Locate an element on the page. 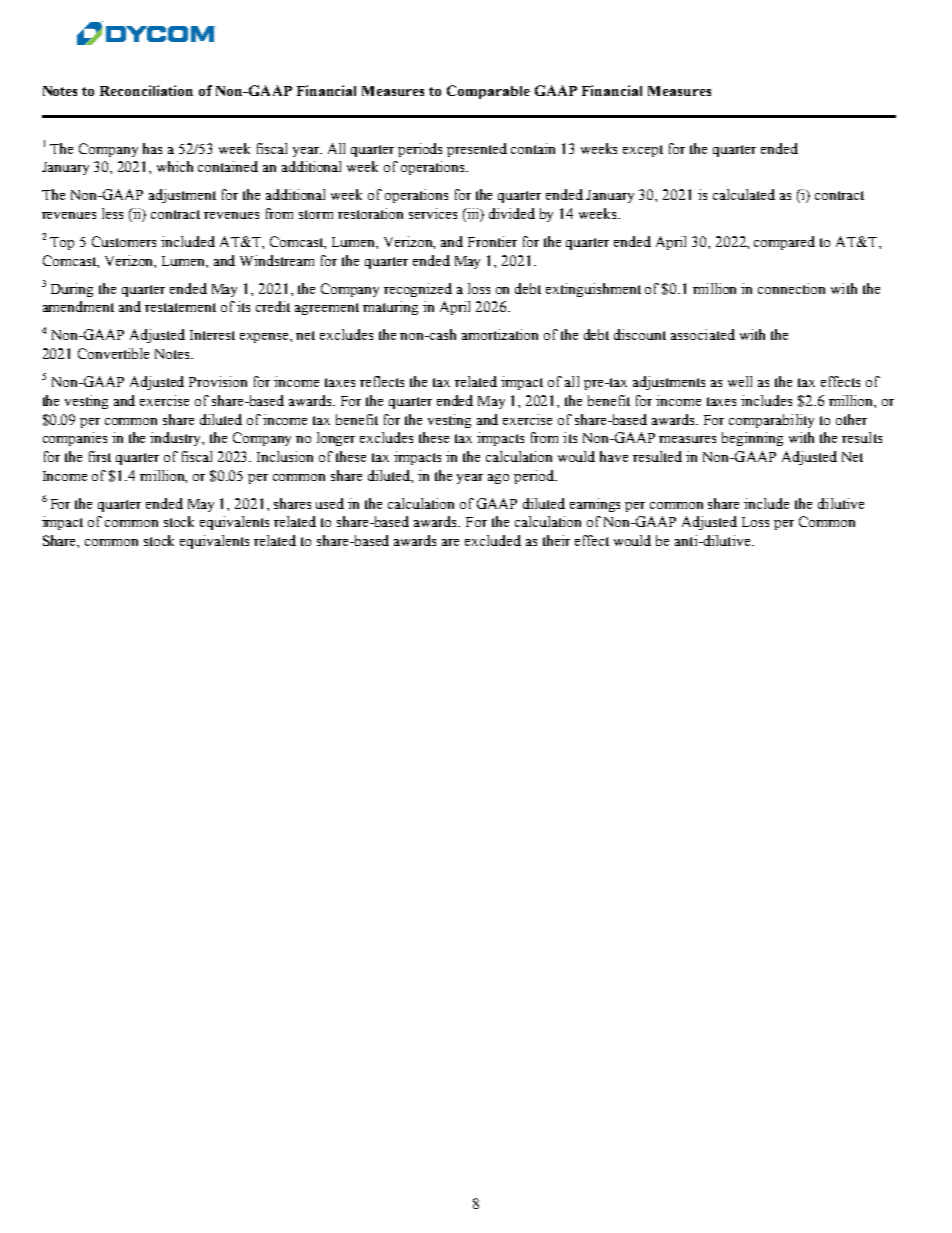 The image size is (952, 1233). except is located at coordinates (643, 151).
